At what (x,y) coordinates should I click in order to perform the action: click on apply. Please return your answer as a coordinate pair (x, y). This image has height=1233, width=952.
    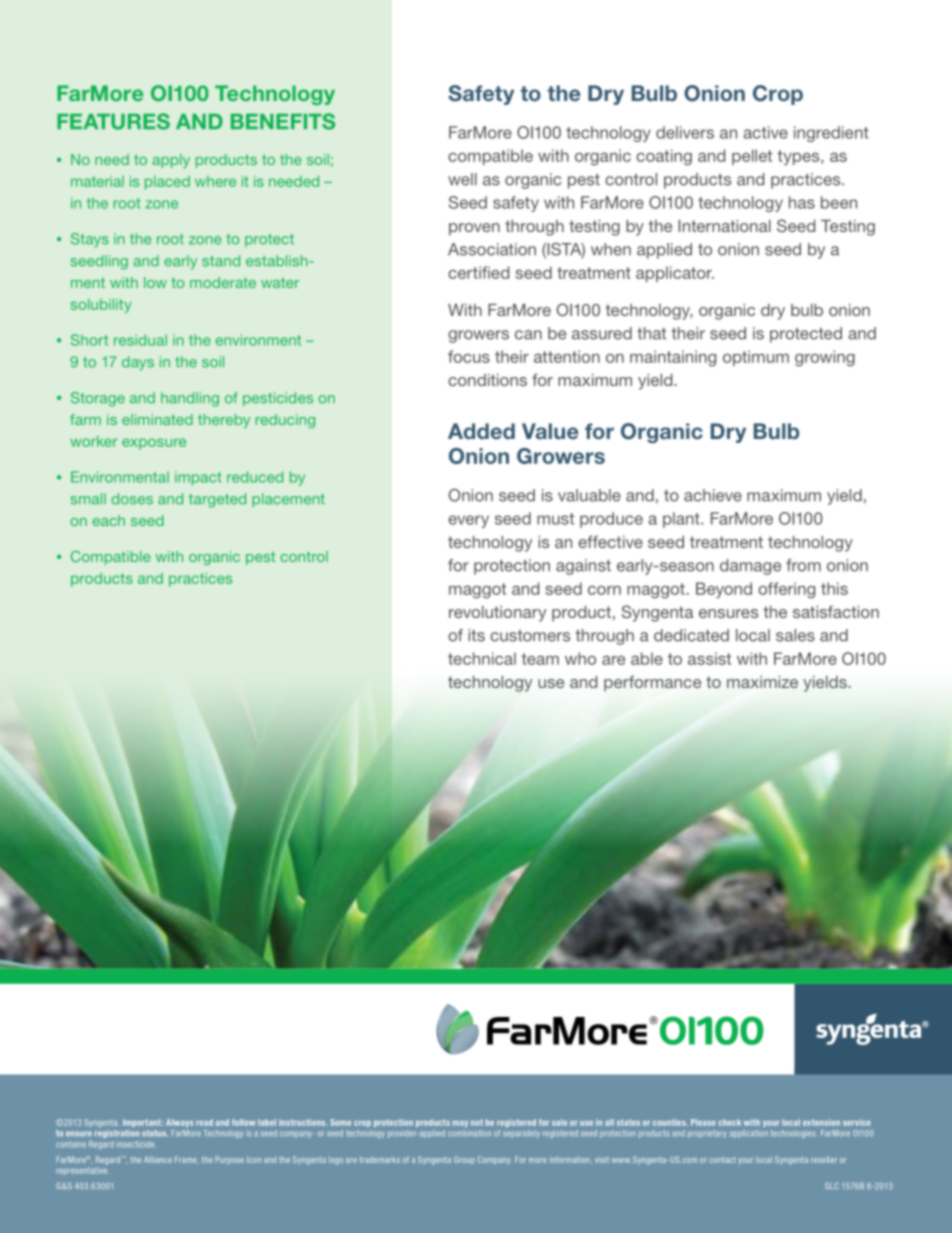
    Looking at the image, I should click on (171, 161).
